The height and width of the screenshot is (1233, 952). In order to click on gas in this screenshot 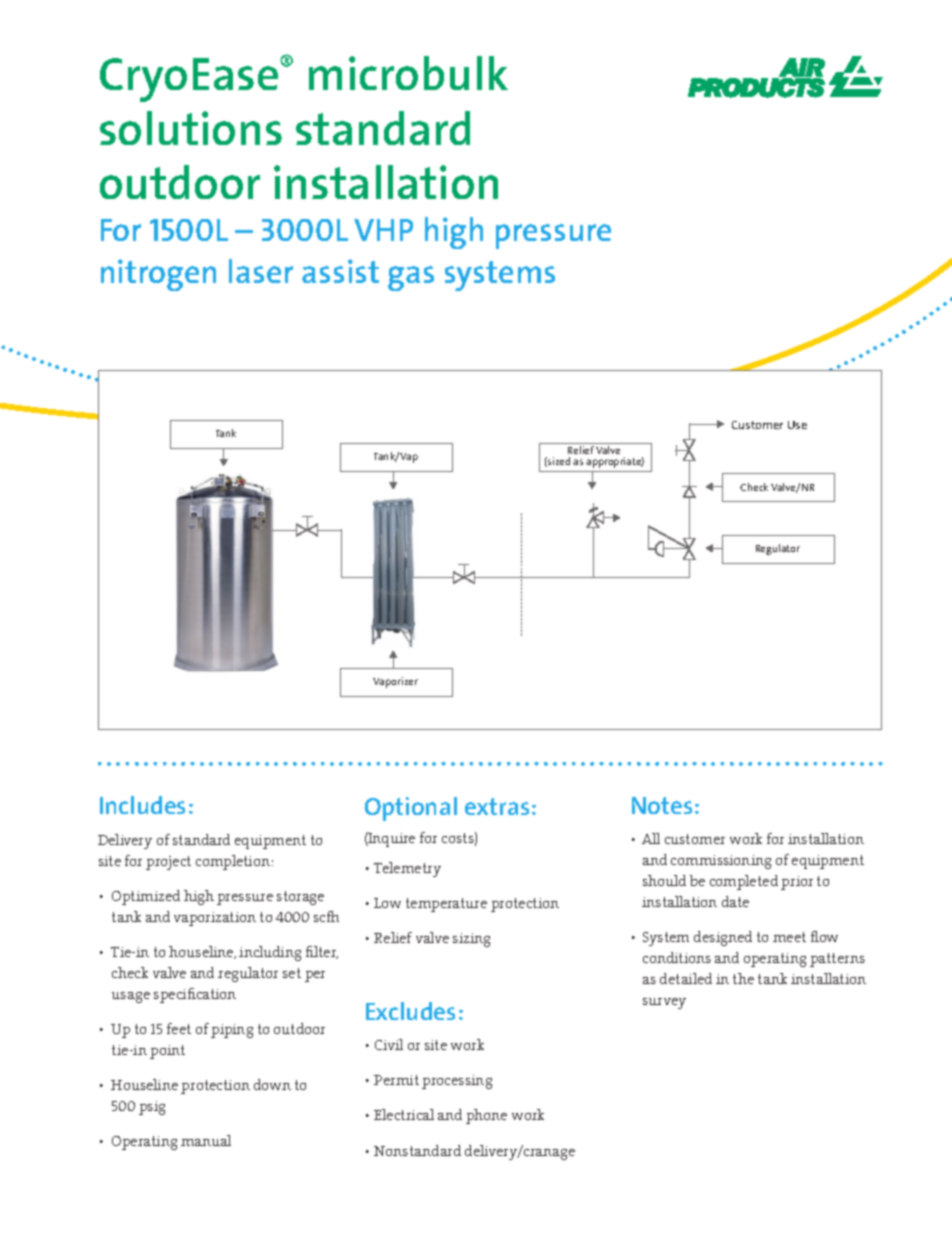, I will do `click(411, 278)`.
